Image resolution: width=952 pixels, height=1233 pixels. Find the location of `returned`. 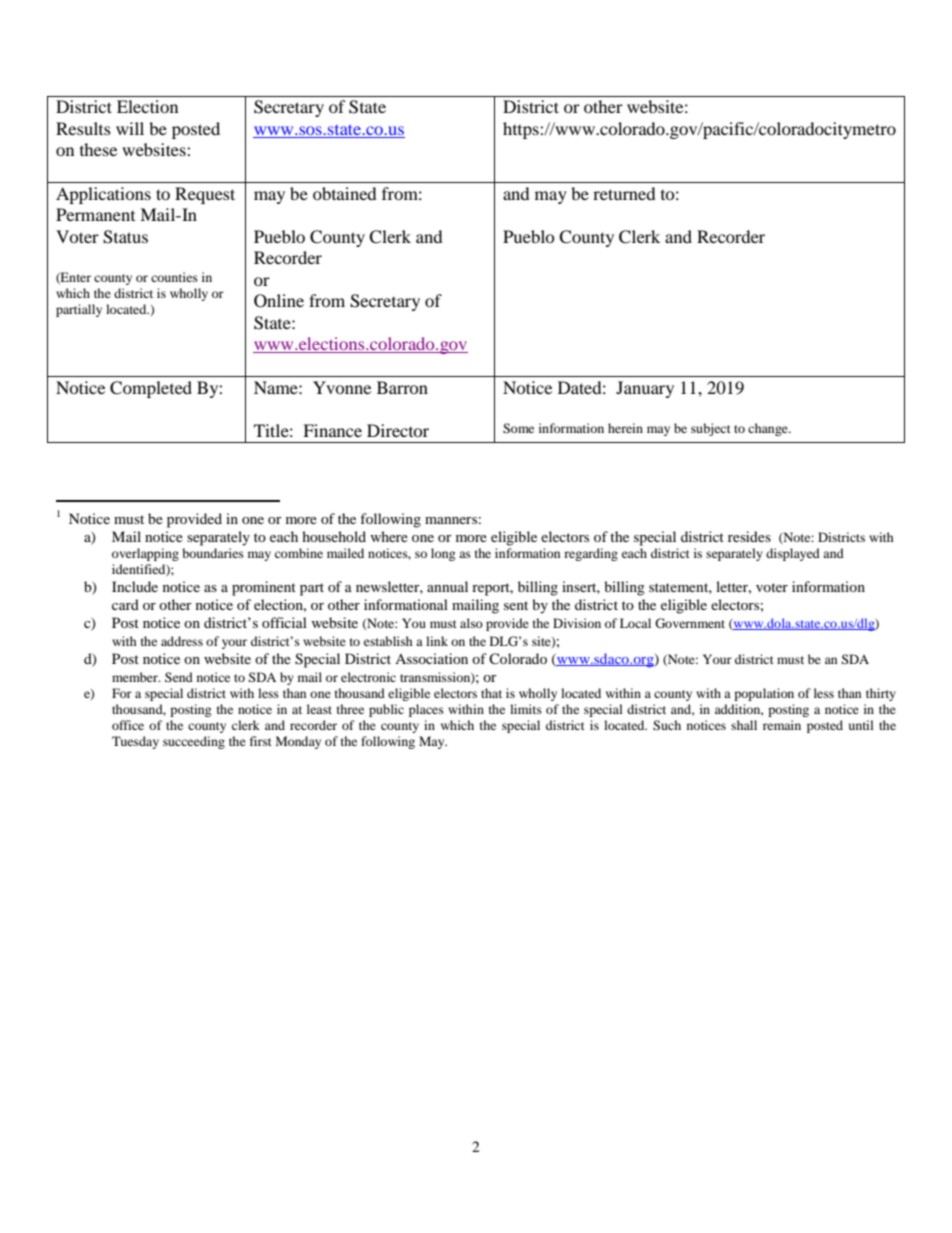

returned is located at coordinates (624, 193).
